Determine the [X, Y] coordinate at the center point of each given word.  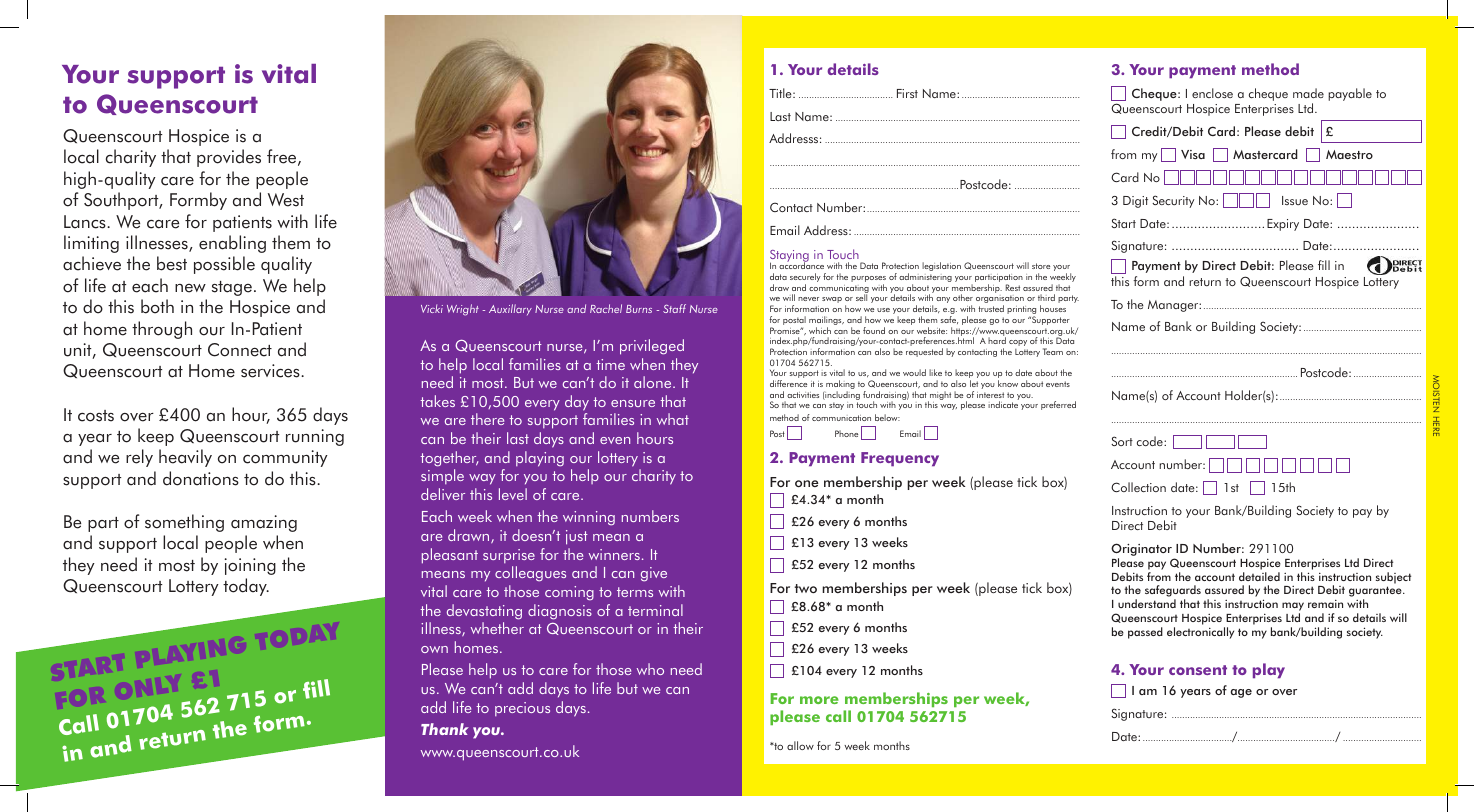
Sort [1122, 441]
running [315, 437]
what [673, 419]
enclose [1212, 93]
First [907, 93]
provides [229, 158]
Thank [445, 729]
